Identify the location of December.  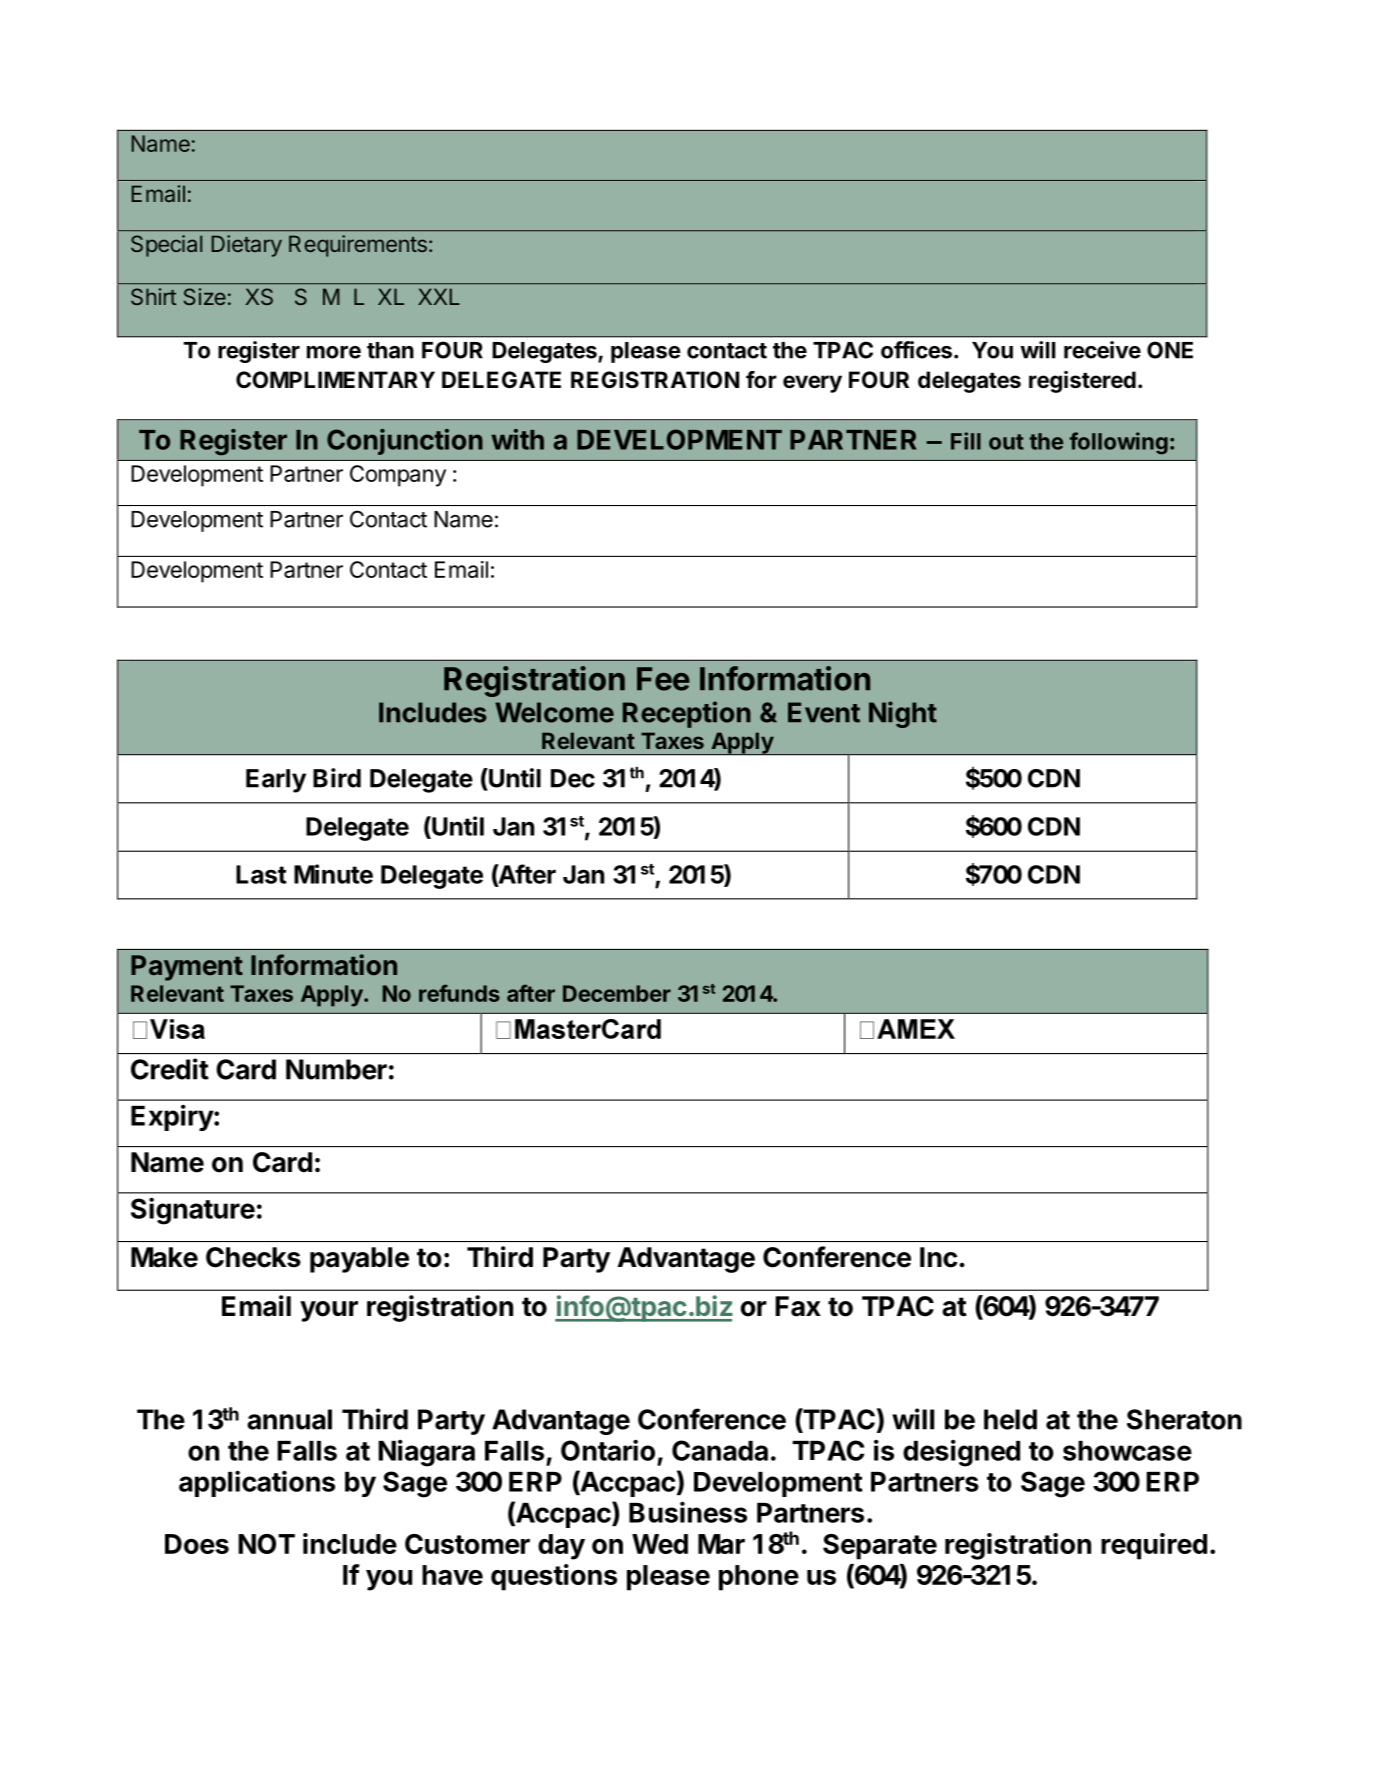
(617, 993).
